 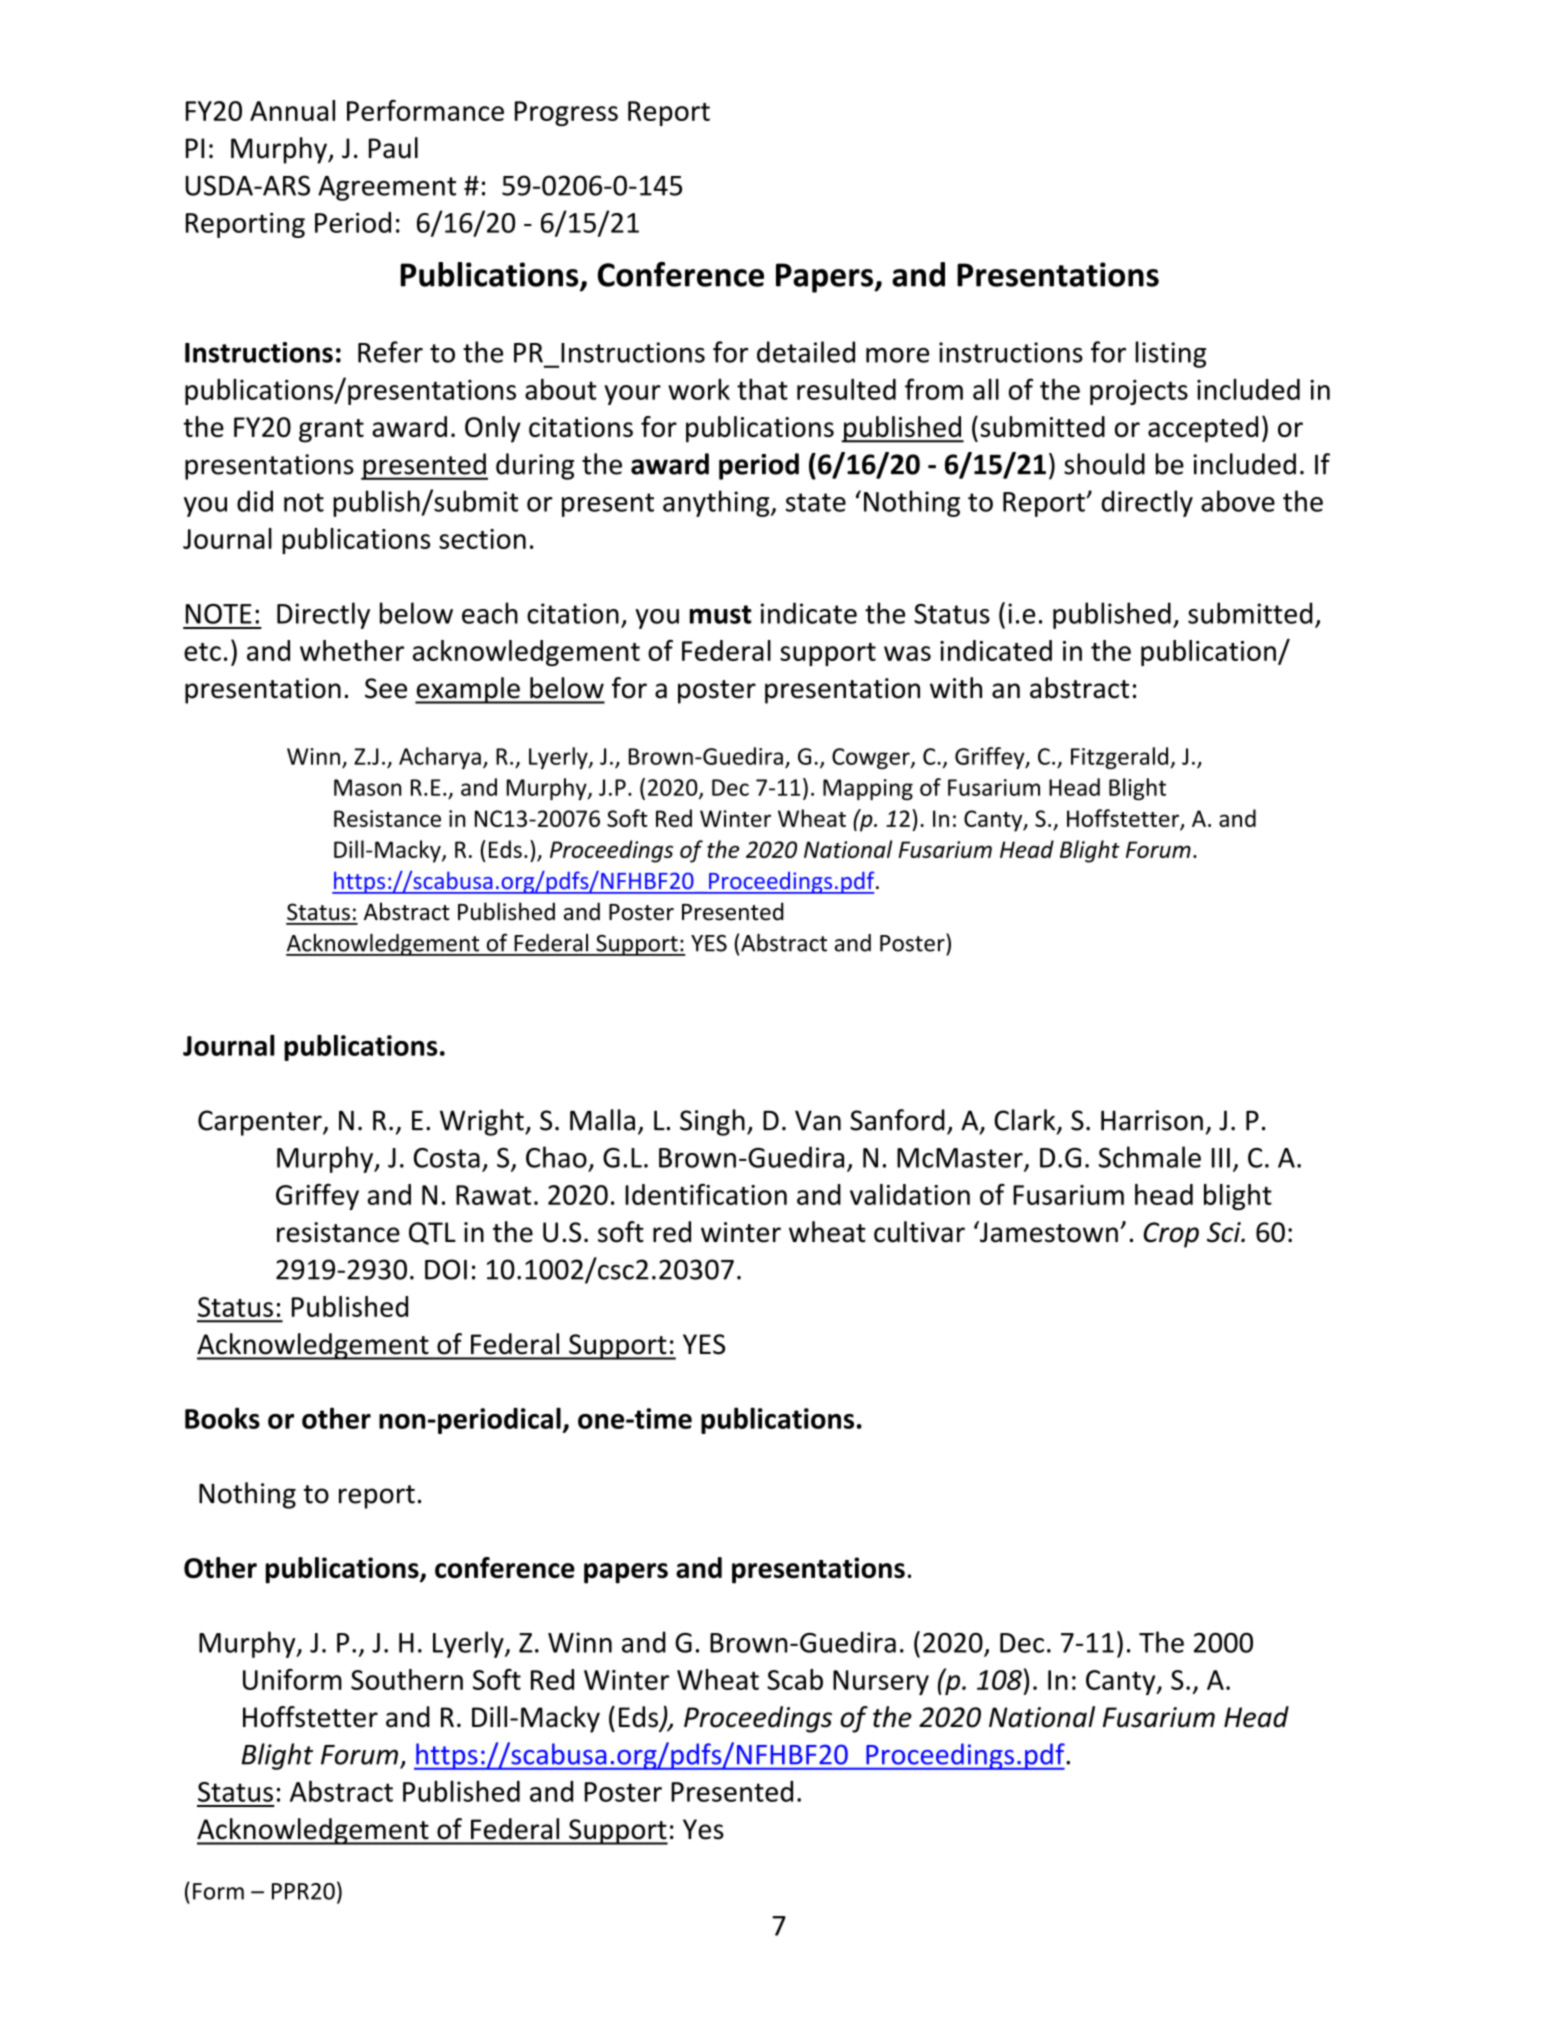 I want to click on listing, so click(x=1170, y=354).
